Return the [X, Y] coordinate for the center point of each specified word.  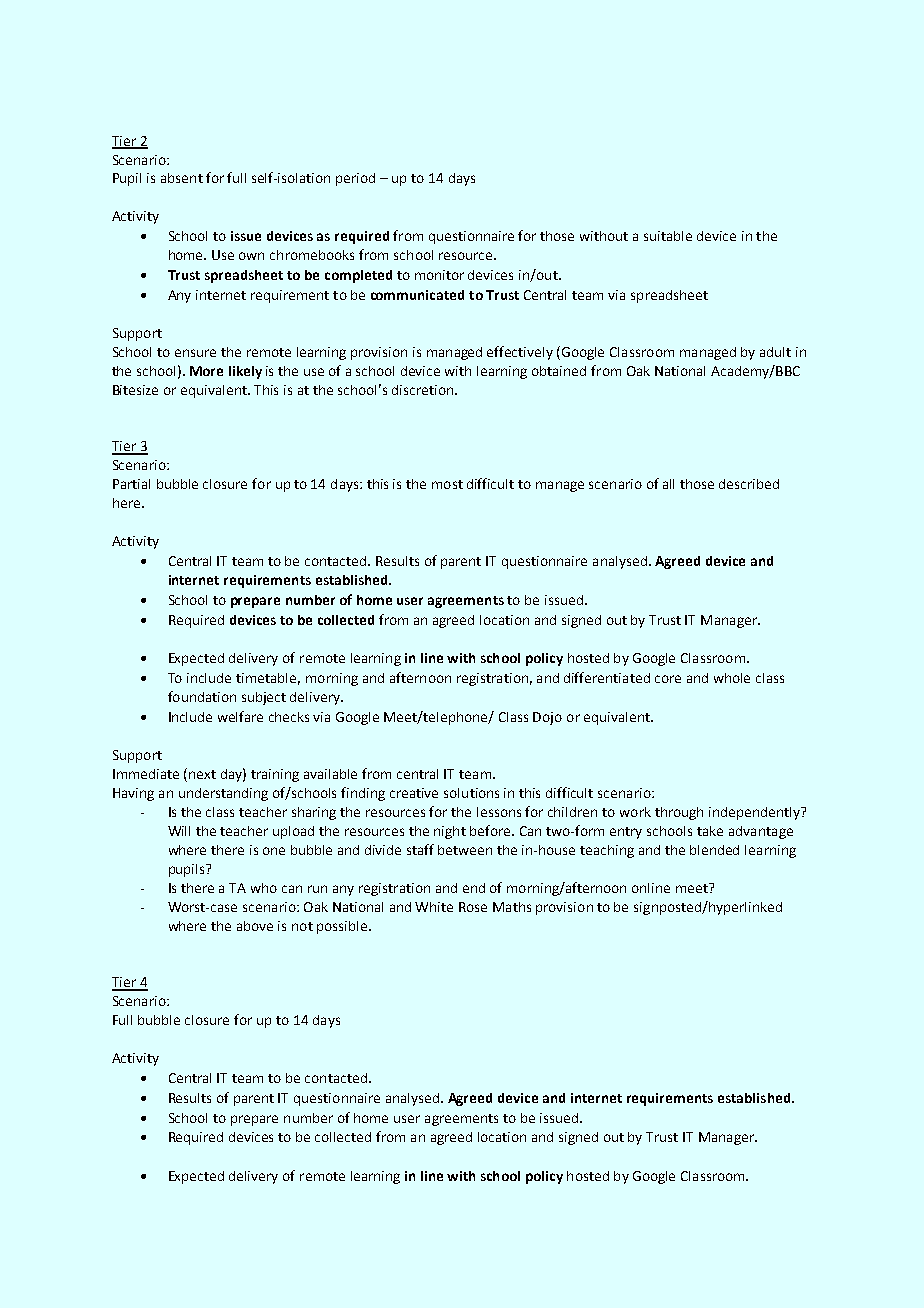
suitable [668, 236]
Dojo [547, 718]
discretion [424, 390]
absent [182, 178]
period [355, 179]
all [668, 484]
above [255, 926]
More [206, 371]
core [668, 679]
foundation [202, 696]
